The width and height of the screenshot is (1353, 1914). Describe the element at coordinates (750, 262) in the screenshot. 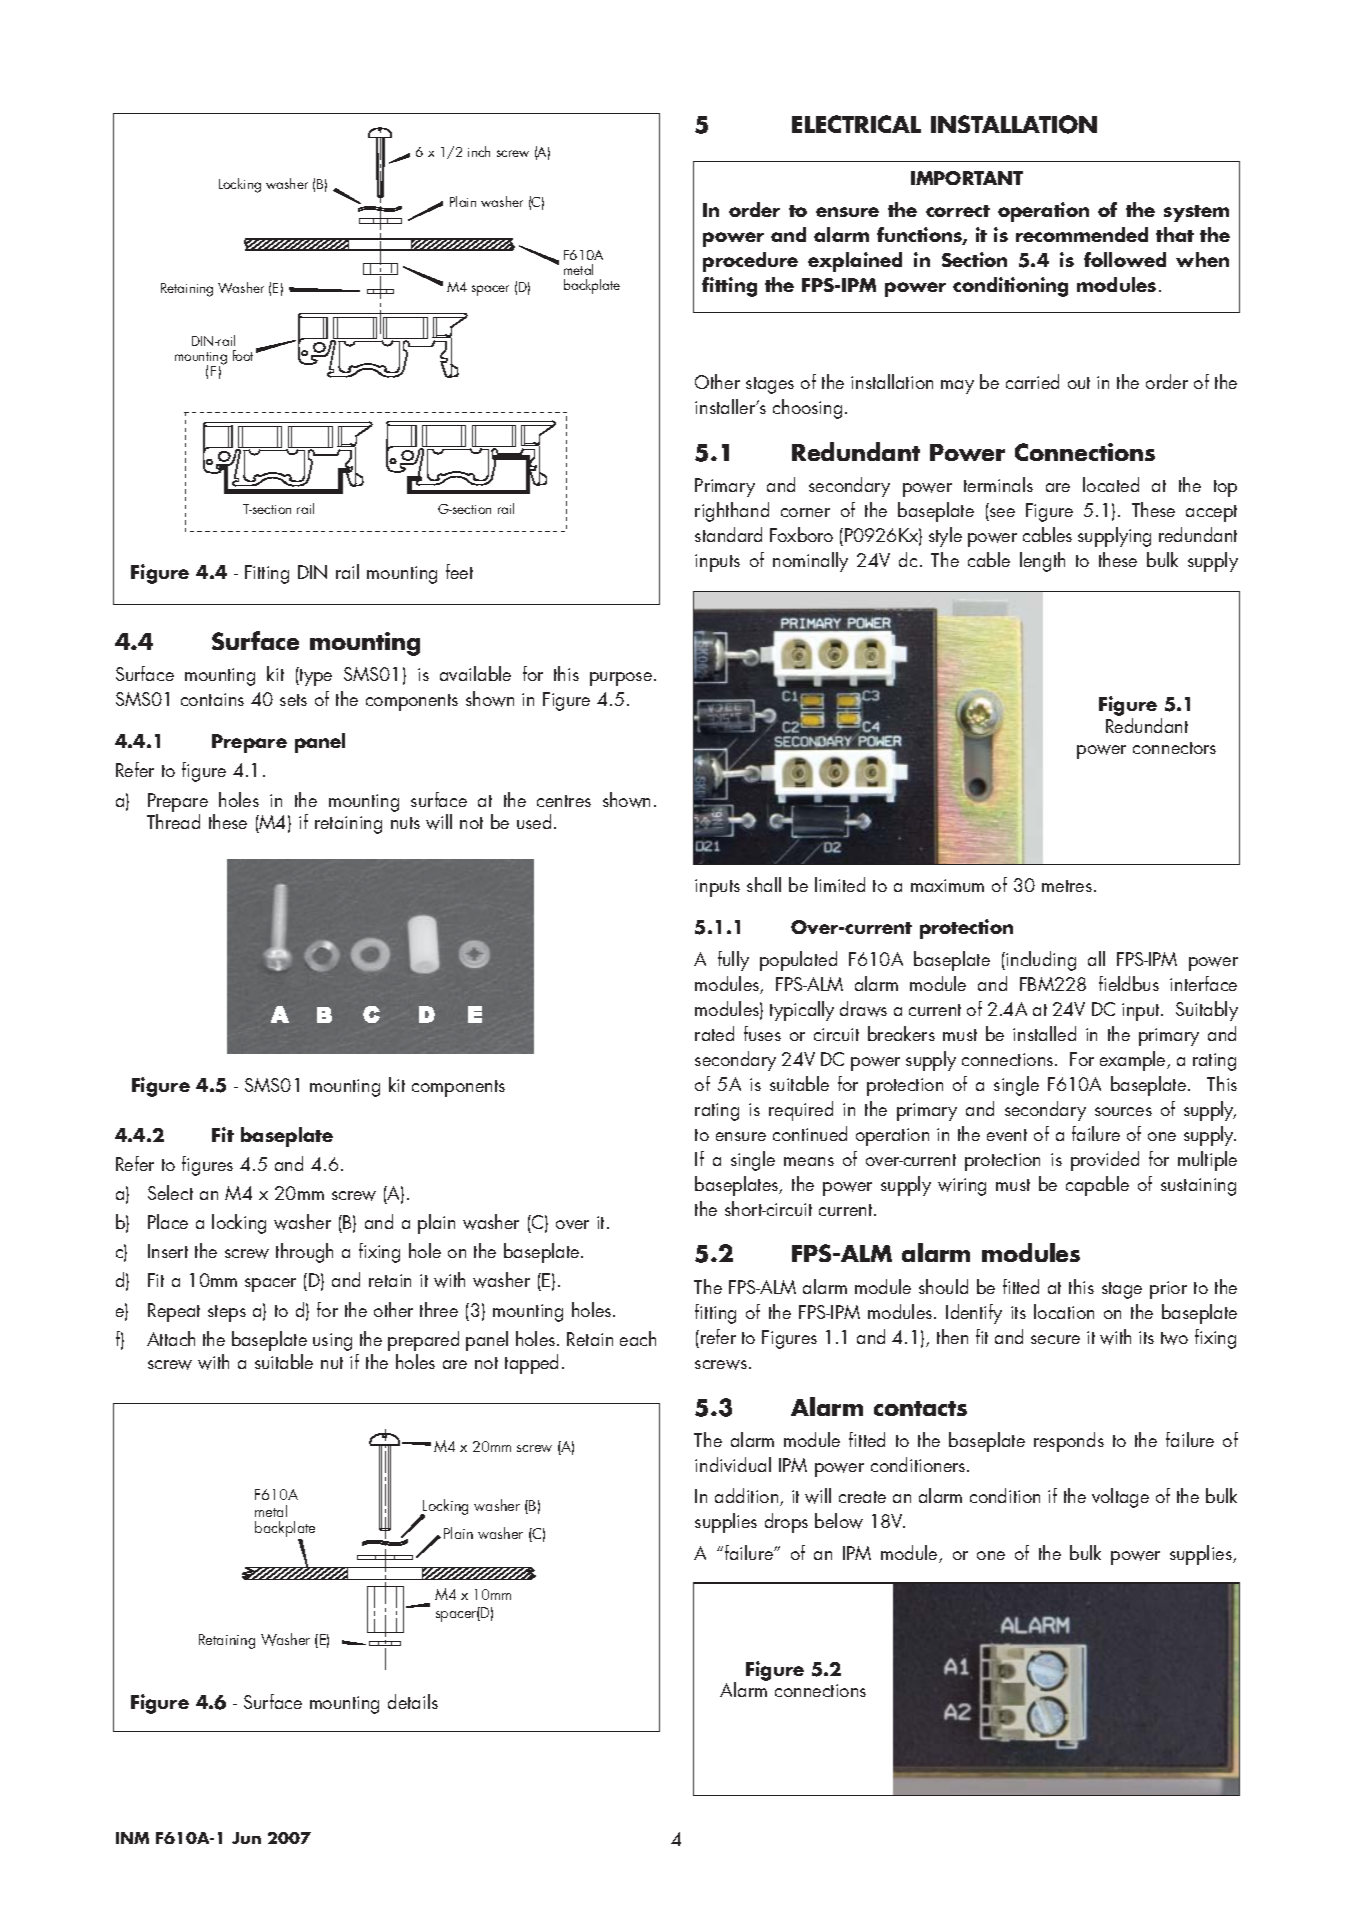

I see `procedure` at that location.
